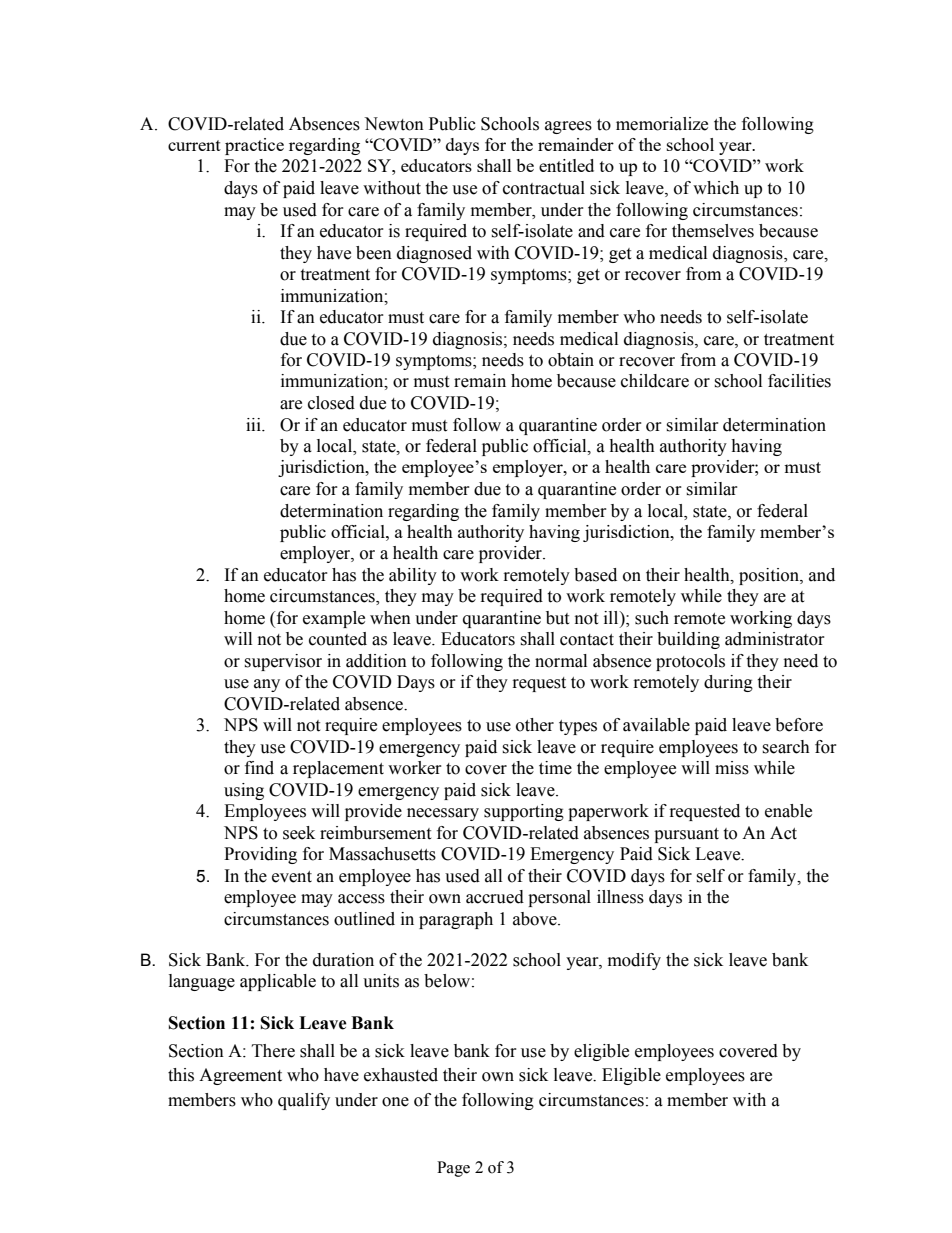  Describe the element at coordinates (716, 188) in the image. I see `which` at that location.
